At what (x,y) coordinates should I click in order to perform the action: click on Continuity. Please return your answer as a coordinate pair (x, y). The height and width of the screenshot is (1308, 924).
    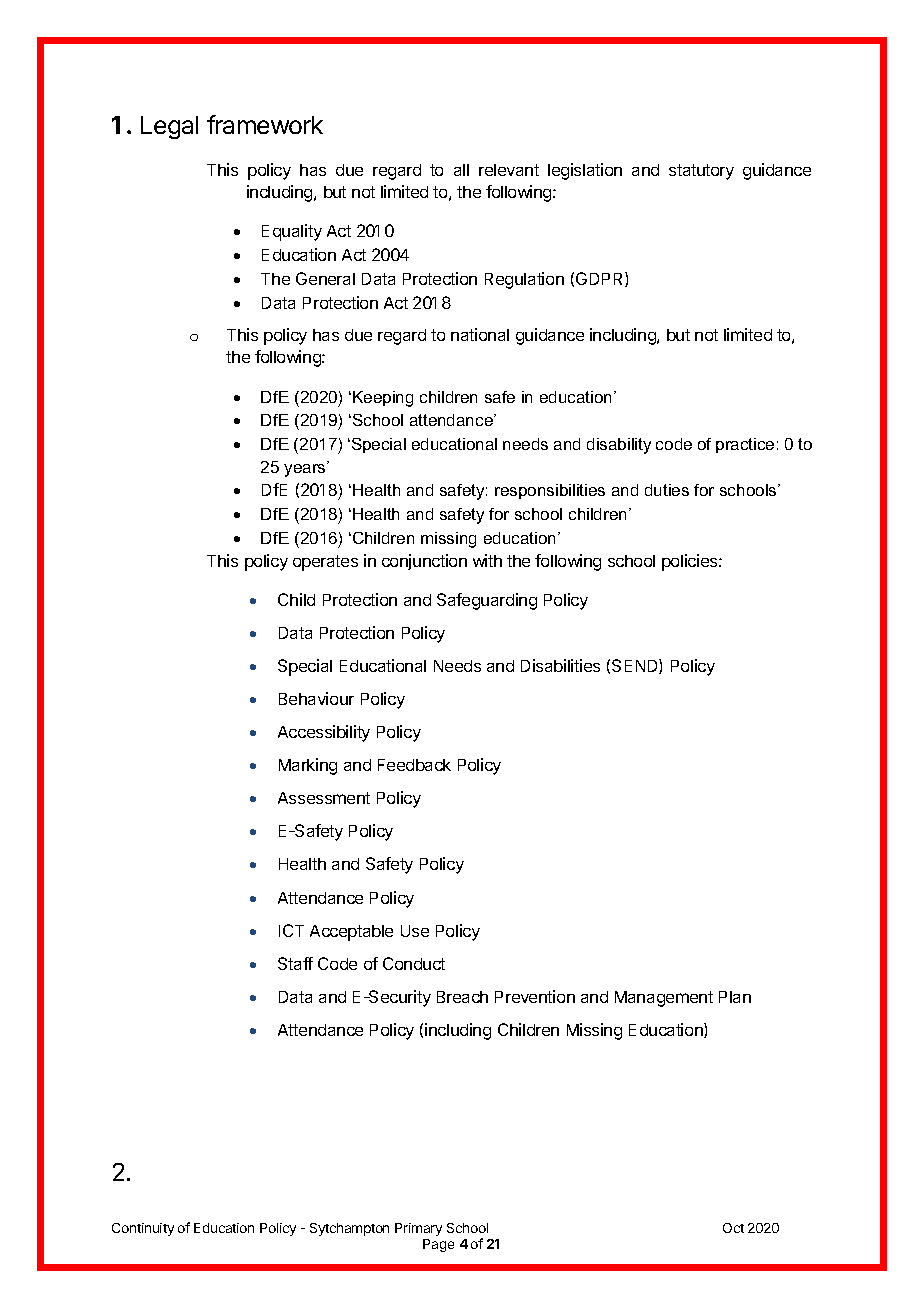
    Looking at the image, I should click on (143, 1229).
